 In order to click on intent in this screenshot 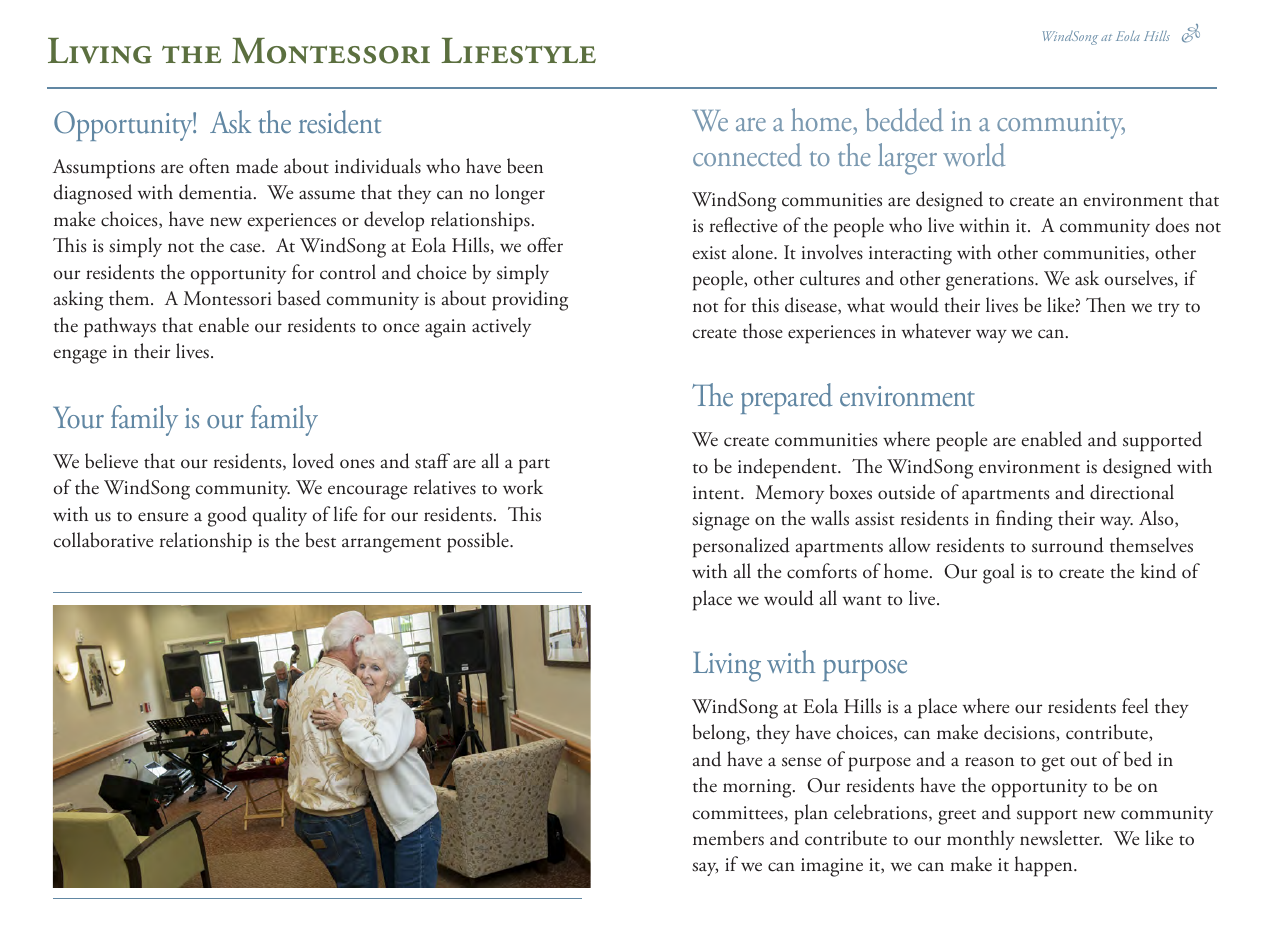, I will do `click(717, 493)`.
